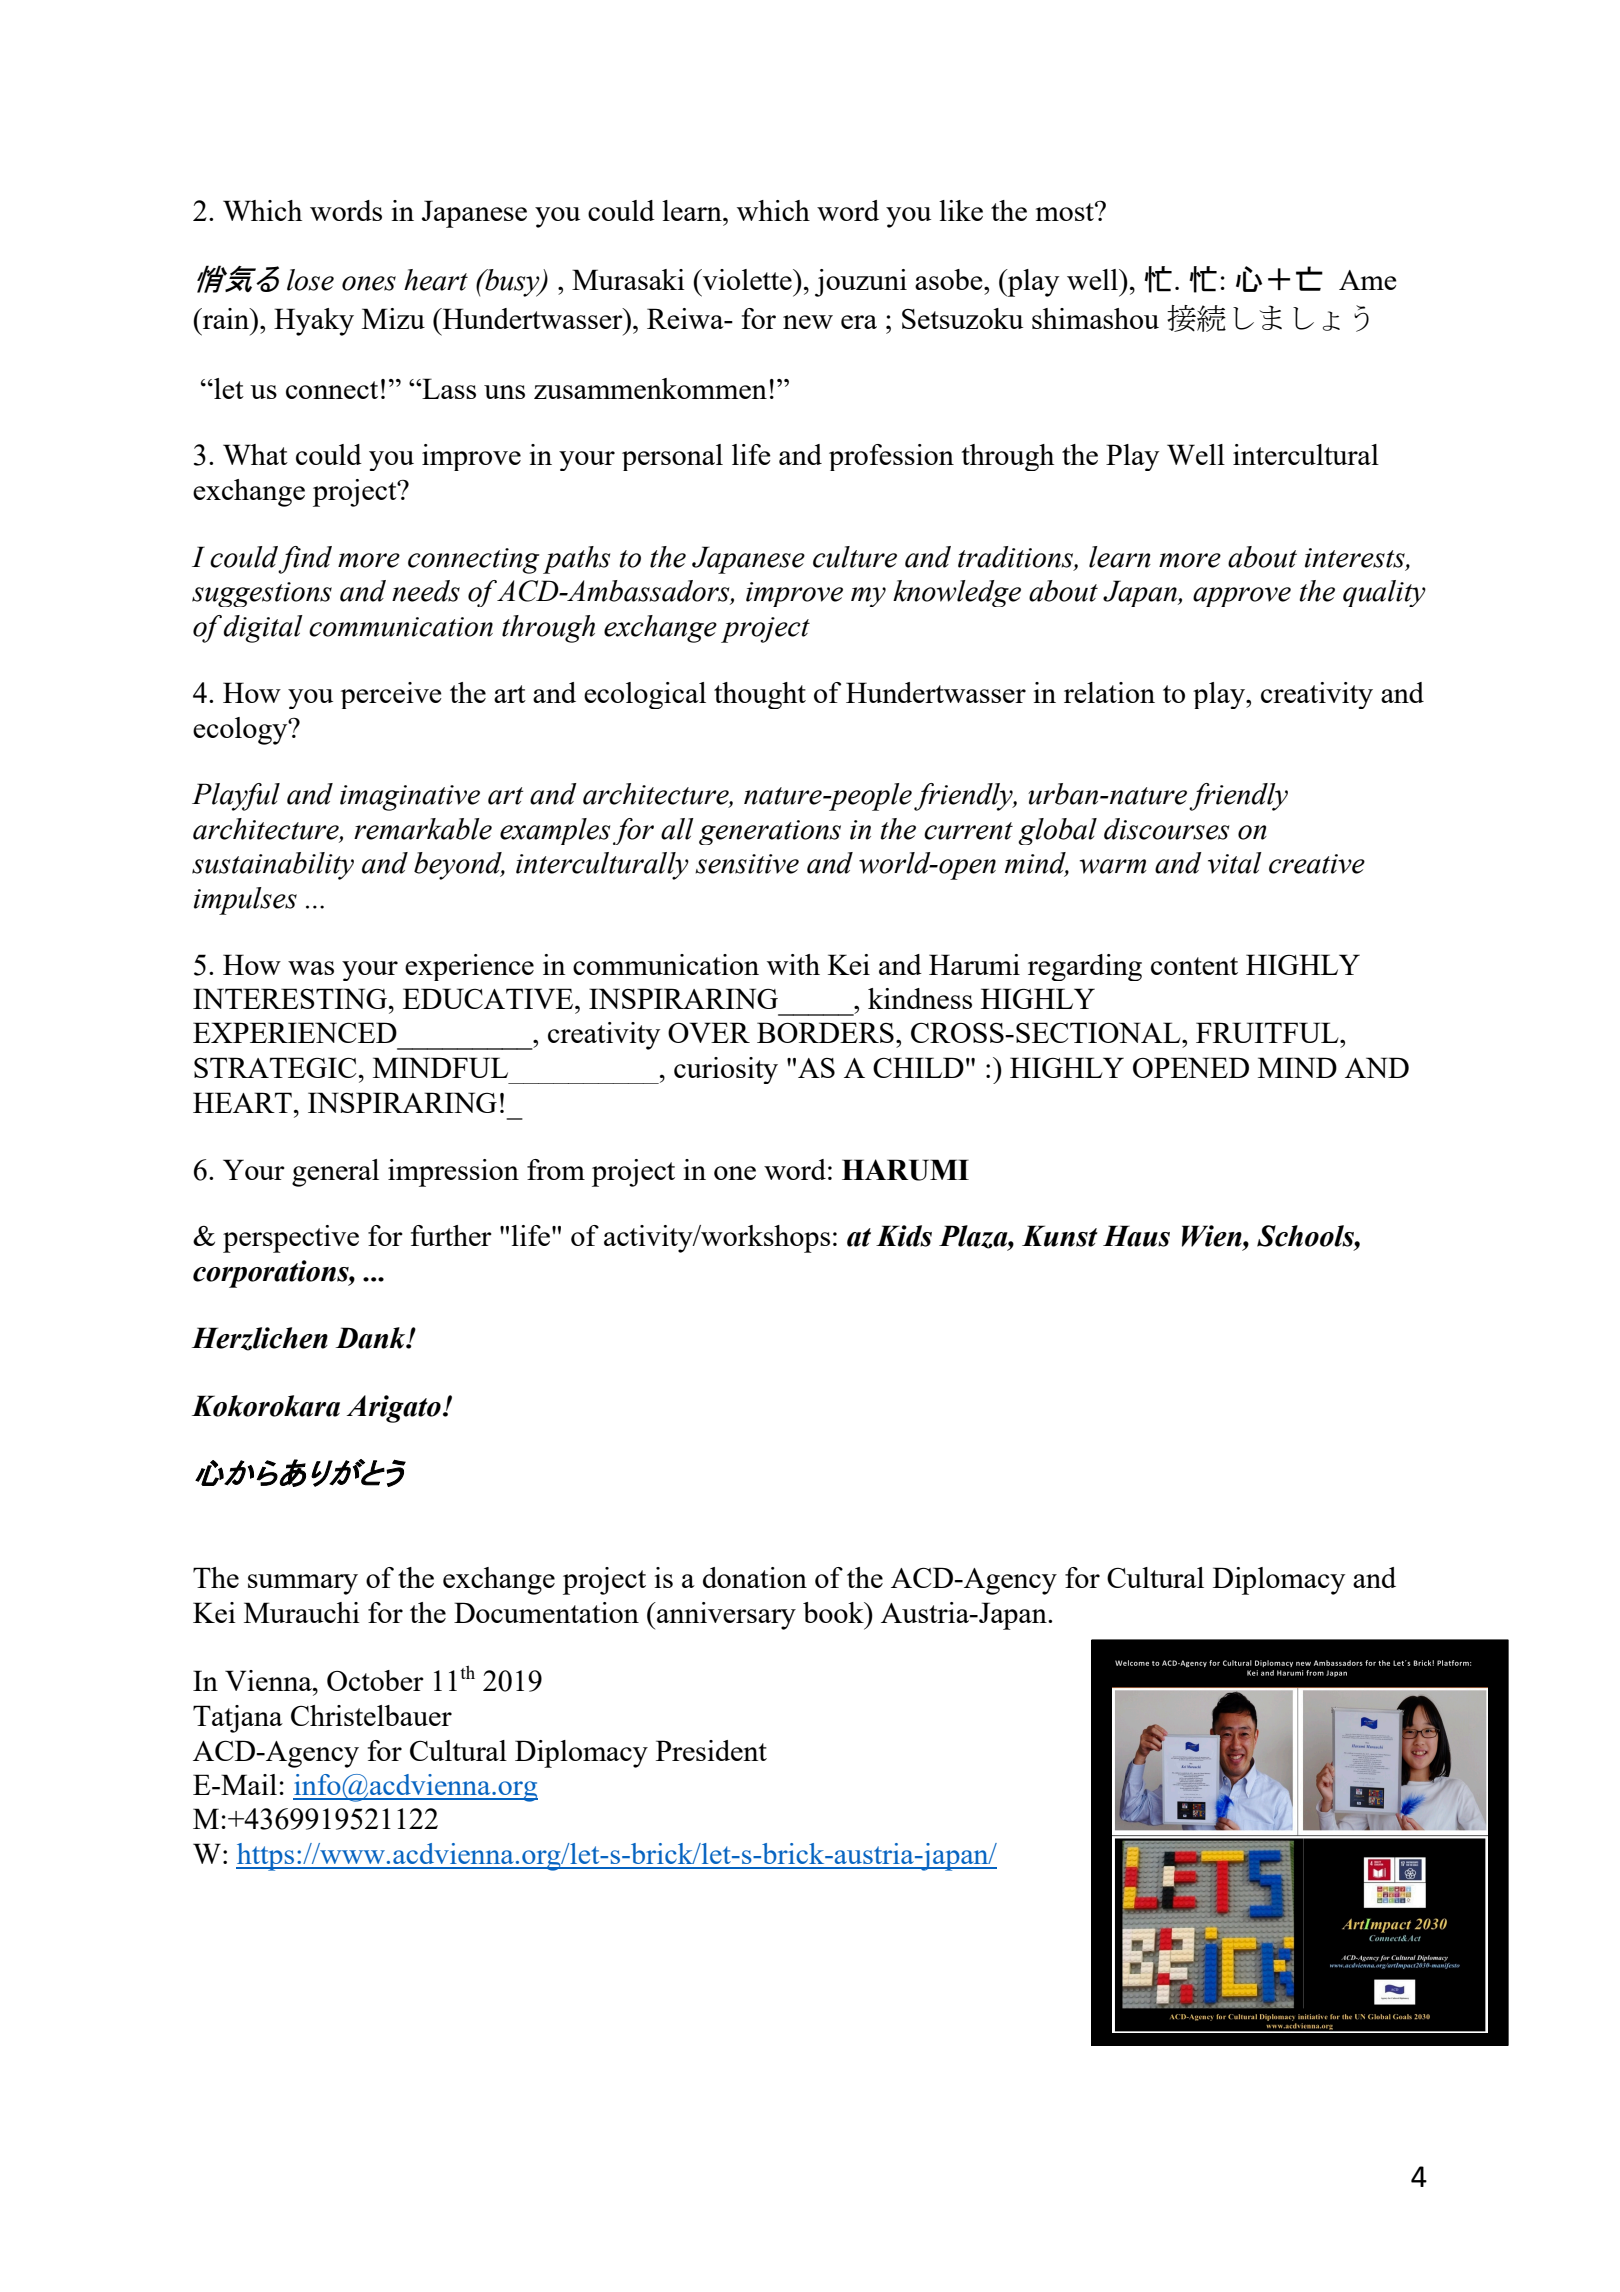 Image resolution: width=1620 pixels, height=2292 pixels. What do you see at coordinates (1109, 692) in the screenshot?
I see `relation` at bounding box center [1109, 692].
